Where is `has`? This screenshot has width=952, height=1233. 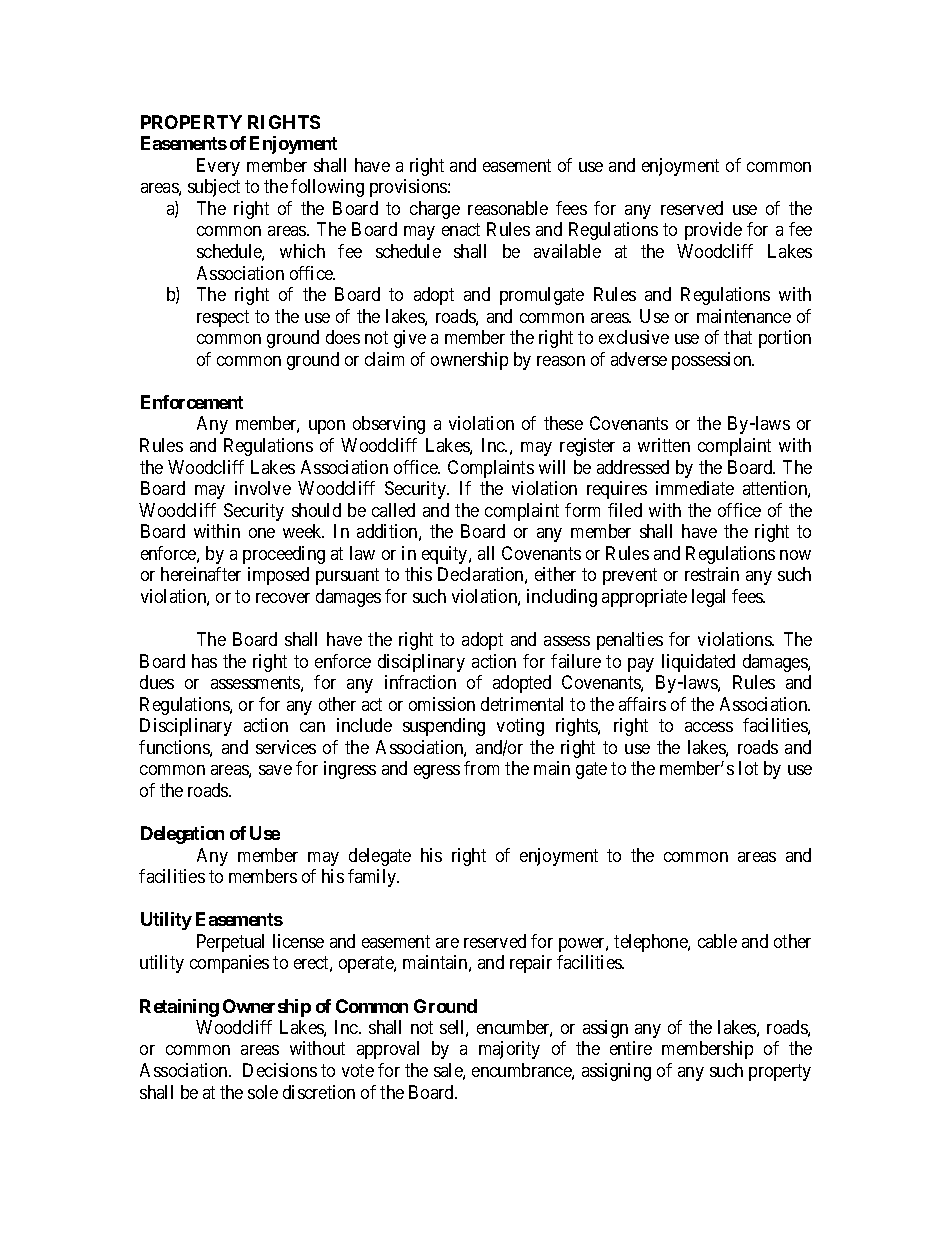
has is located at coordinates (204, 661).
